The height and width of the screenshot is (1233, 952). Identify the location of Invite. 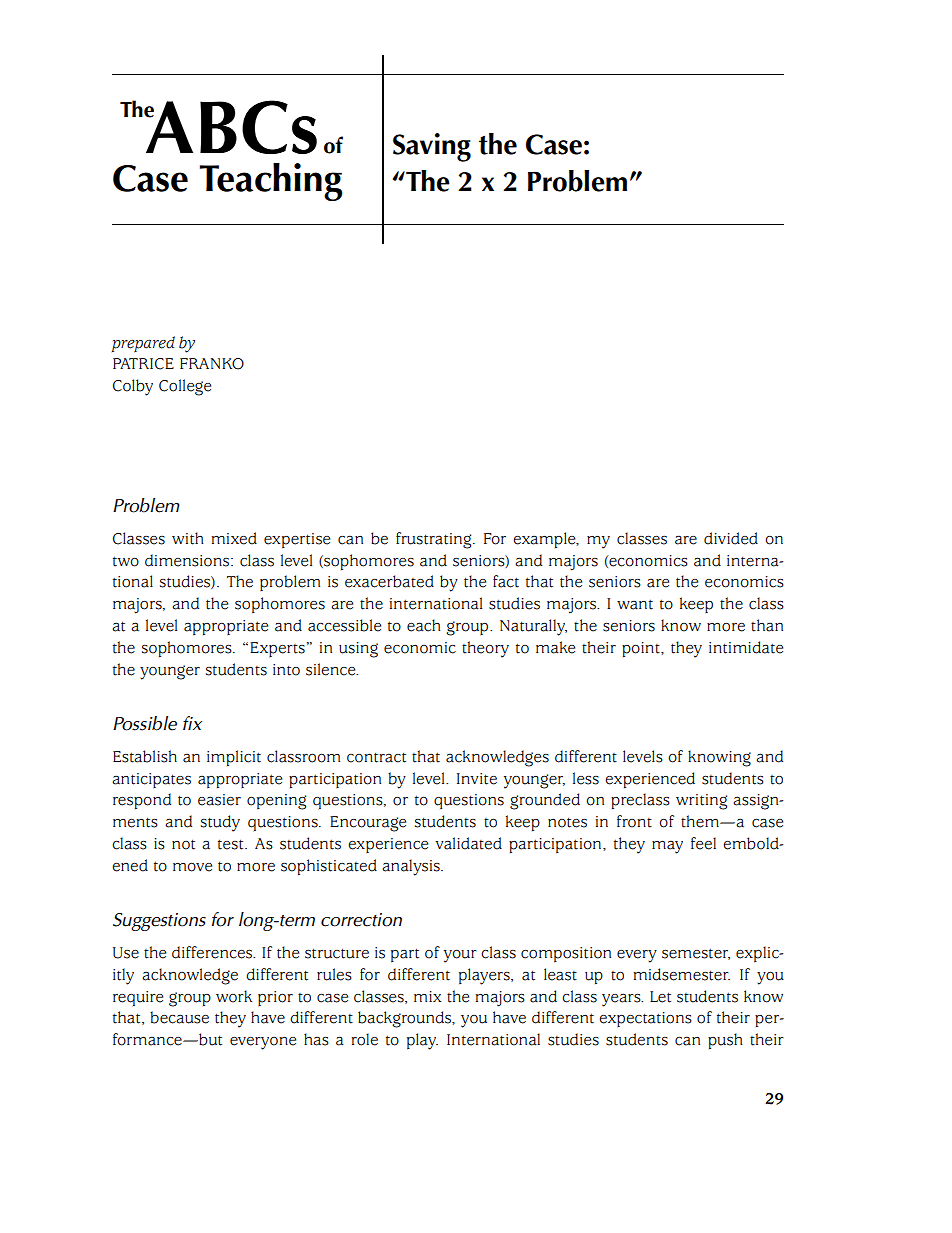
(477, 779).
